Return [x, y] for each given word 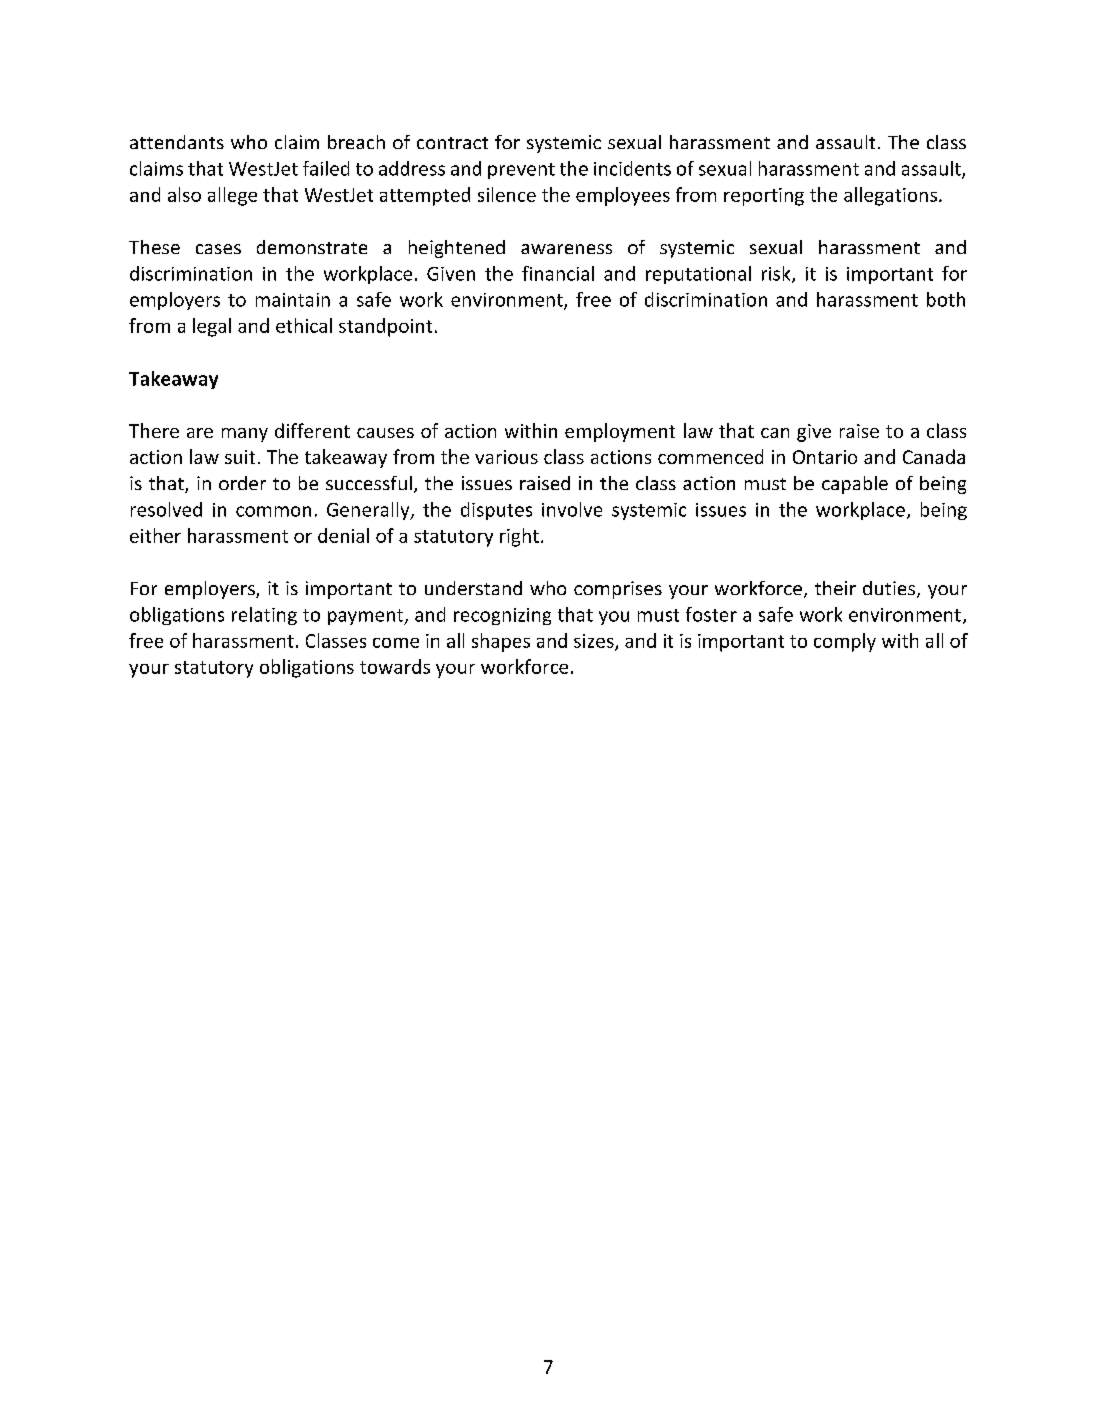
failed [326, 168]
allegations [890, 196]
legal [212, 327]
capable [855, 485]
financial [558, 273]
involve [572, 509]
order [242, 483]
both [946, 299]
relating [264, 616]
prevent [521, 171]
